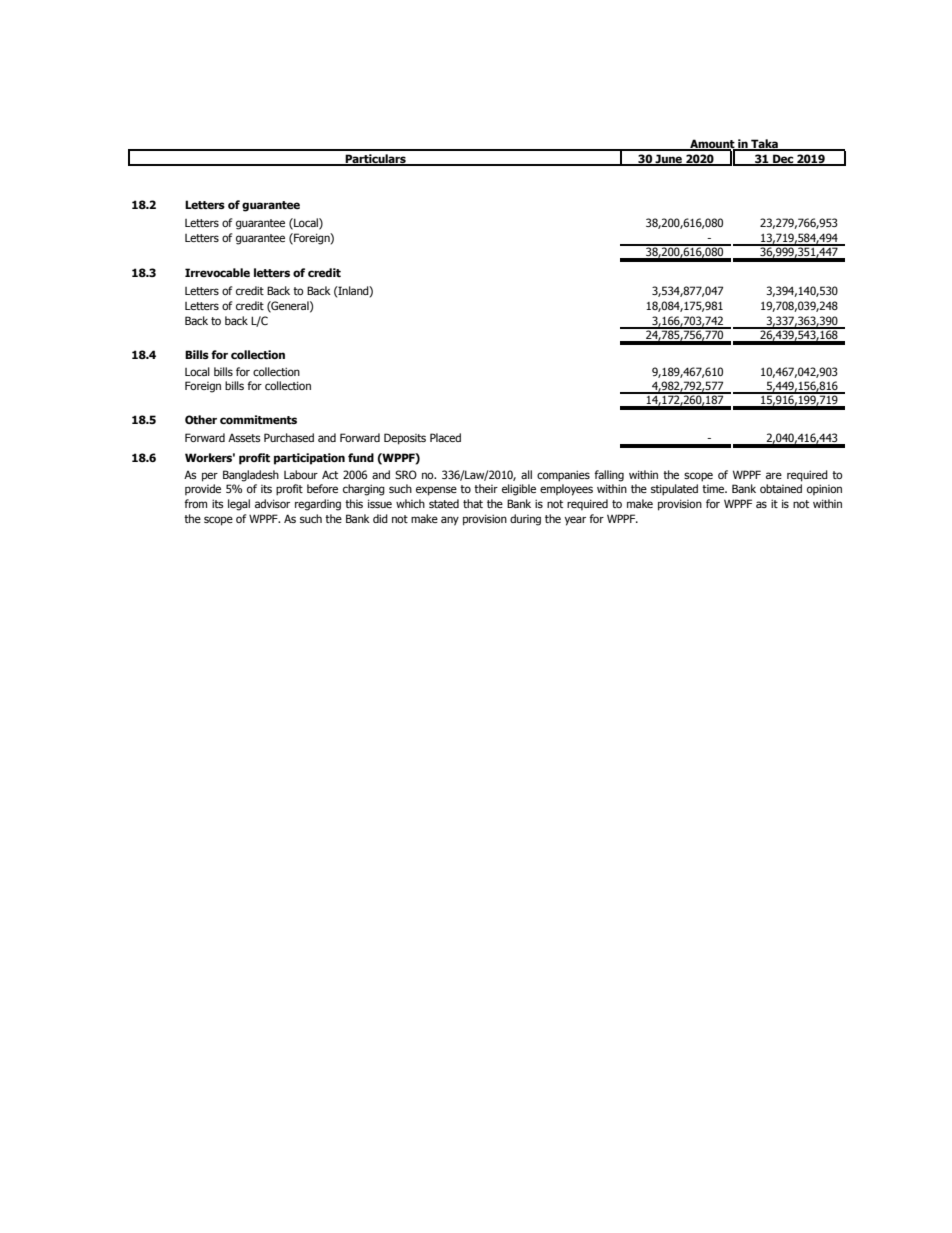 The width and height of the image is (952, 1233). I want to click on Taka, so click(764, 144).
